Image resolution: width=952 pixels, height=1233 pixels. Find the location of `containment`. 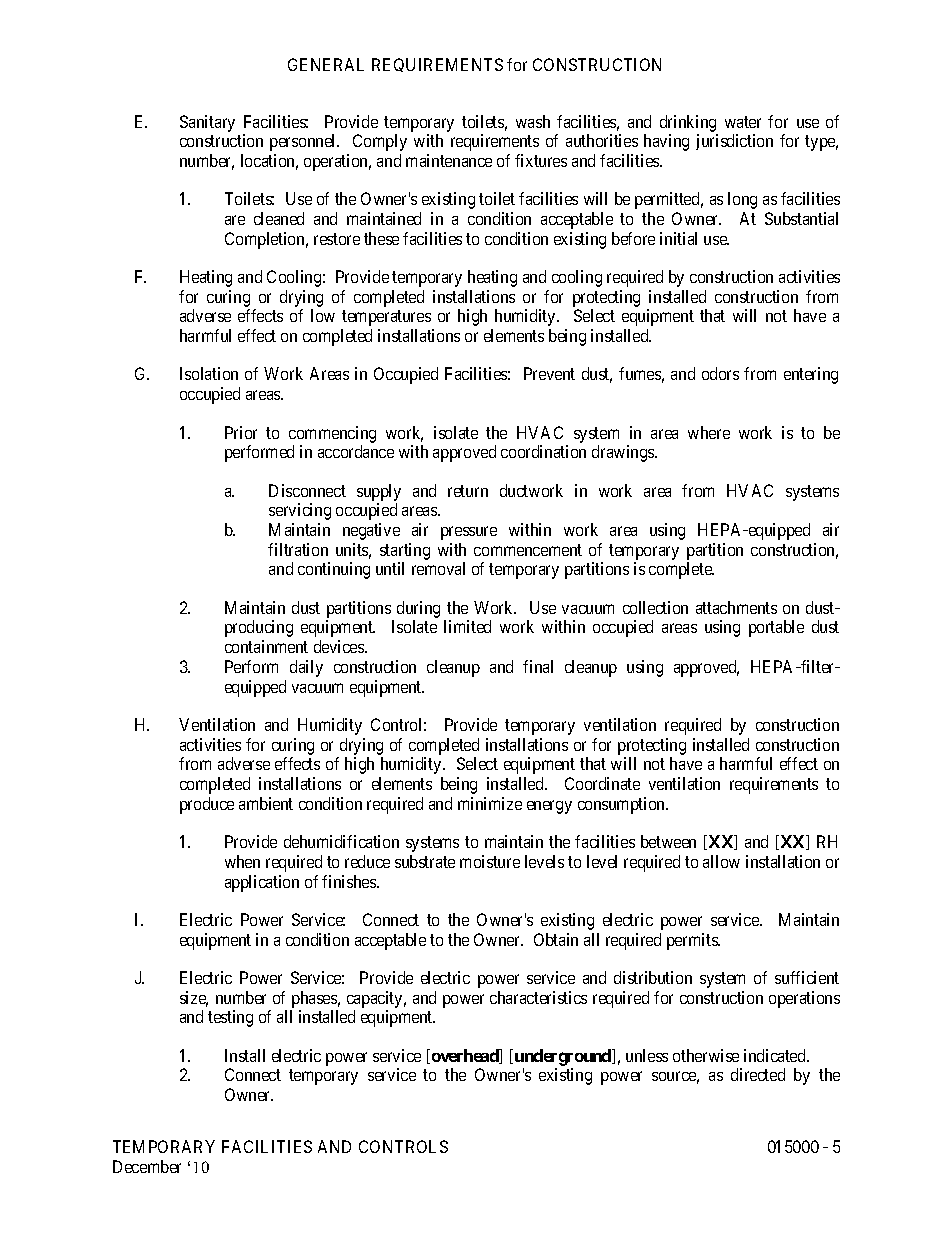

containment is located at coordinates (266, 646).
